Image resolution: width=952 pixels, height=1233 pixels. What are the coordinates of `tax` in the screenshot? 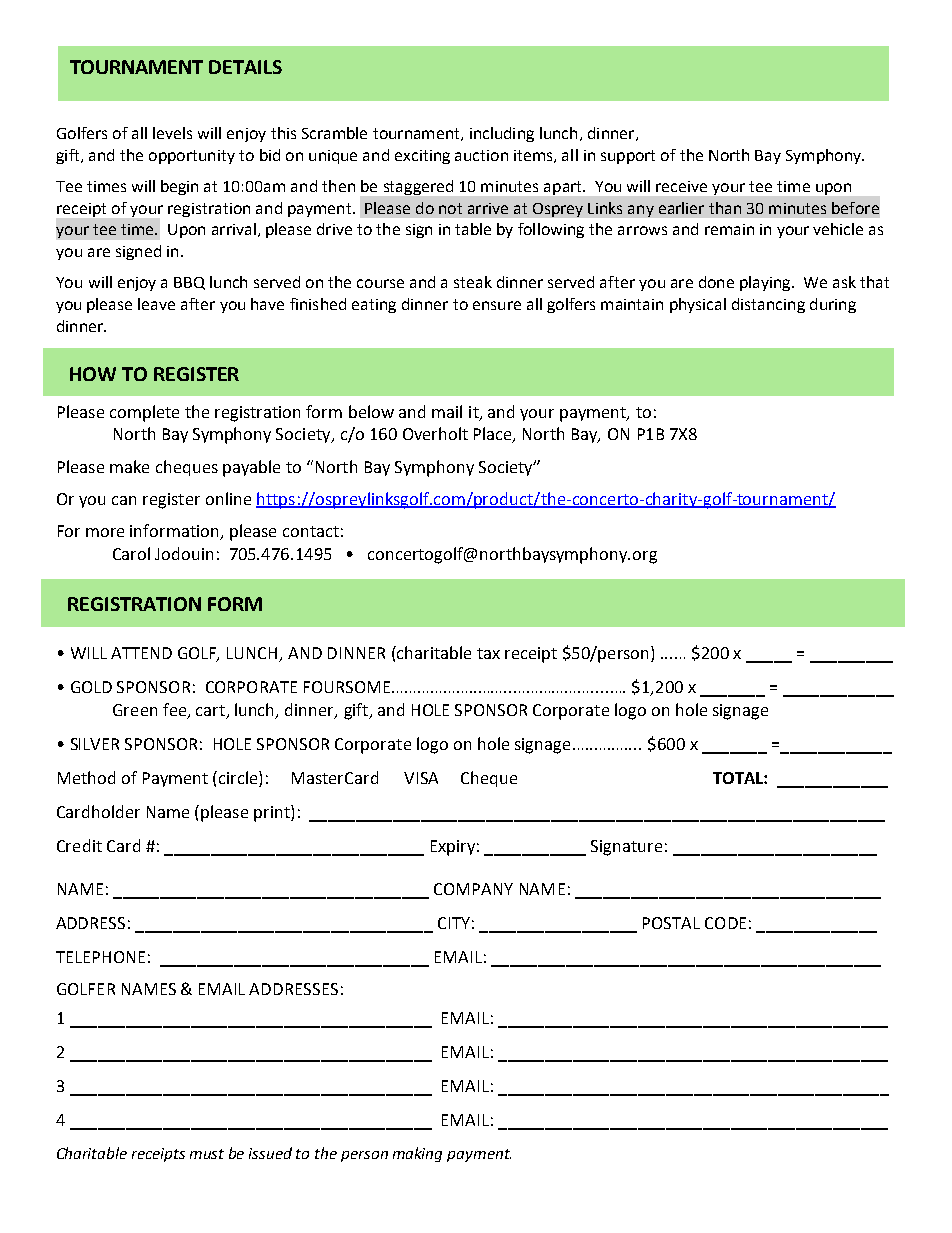 It's located at (488, 653).
